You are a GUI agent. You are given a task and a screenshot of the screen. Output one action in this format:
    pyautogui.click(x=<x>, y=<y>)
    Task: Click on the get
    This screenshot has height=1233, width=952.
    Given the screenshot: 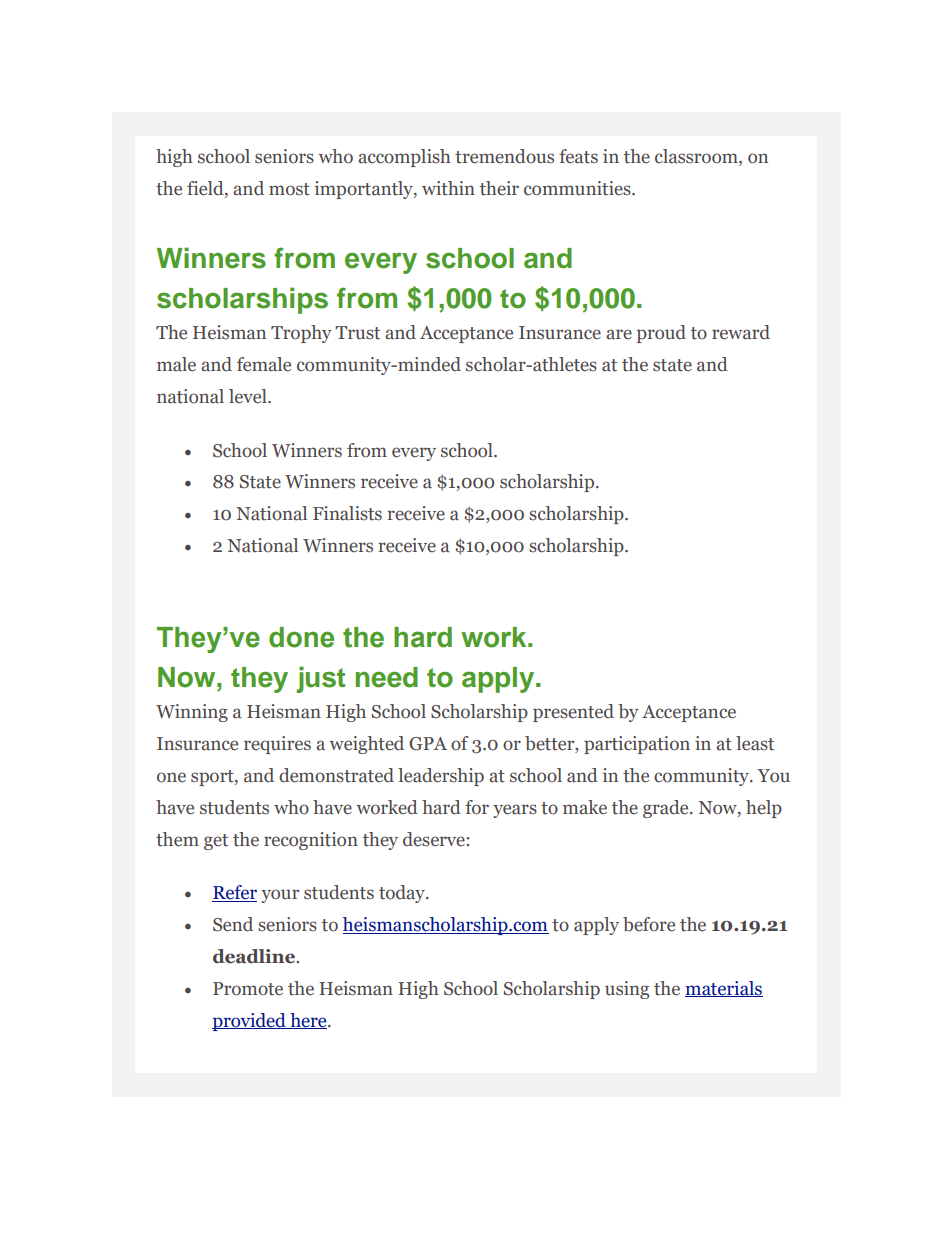 What is the action you would take?
    pyautogui.click(x=216, y=842)
